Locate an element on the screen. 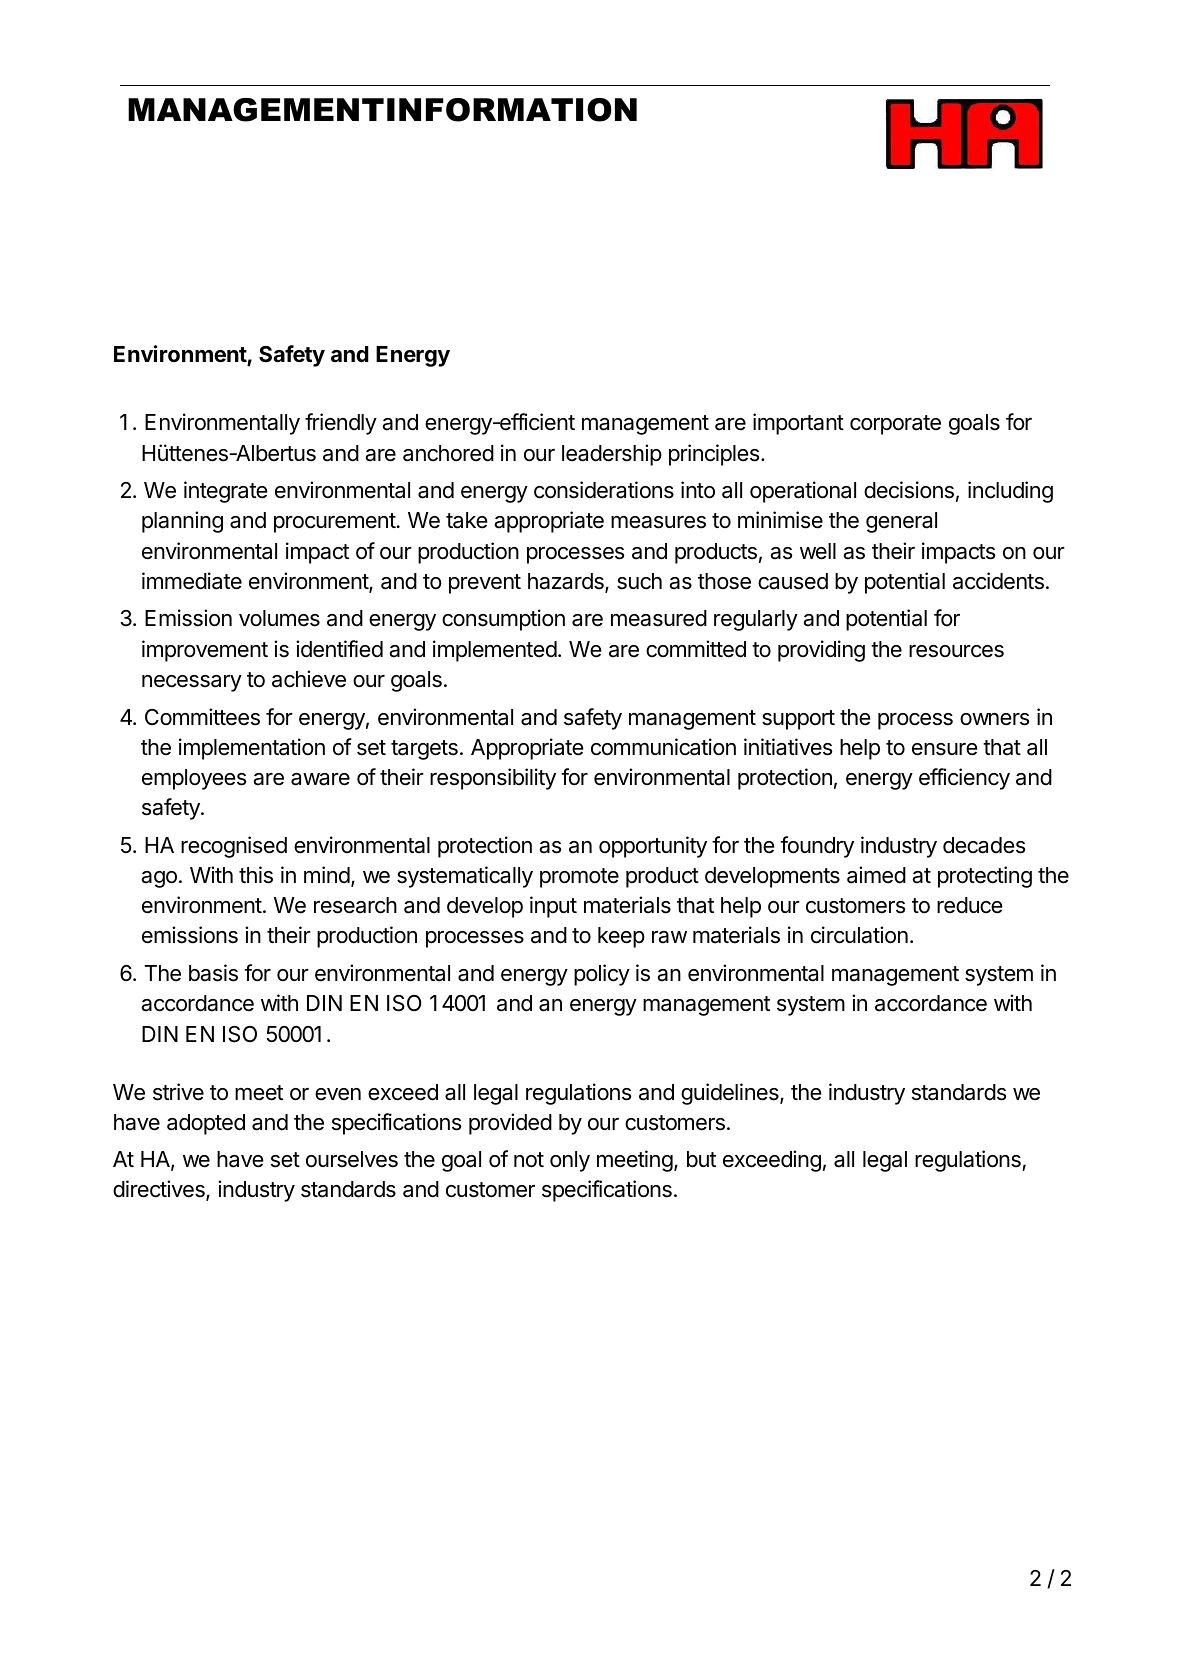 The height and width of the screenshot is (1675, 1184). only is located at coordinates (570, 1161).
